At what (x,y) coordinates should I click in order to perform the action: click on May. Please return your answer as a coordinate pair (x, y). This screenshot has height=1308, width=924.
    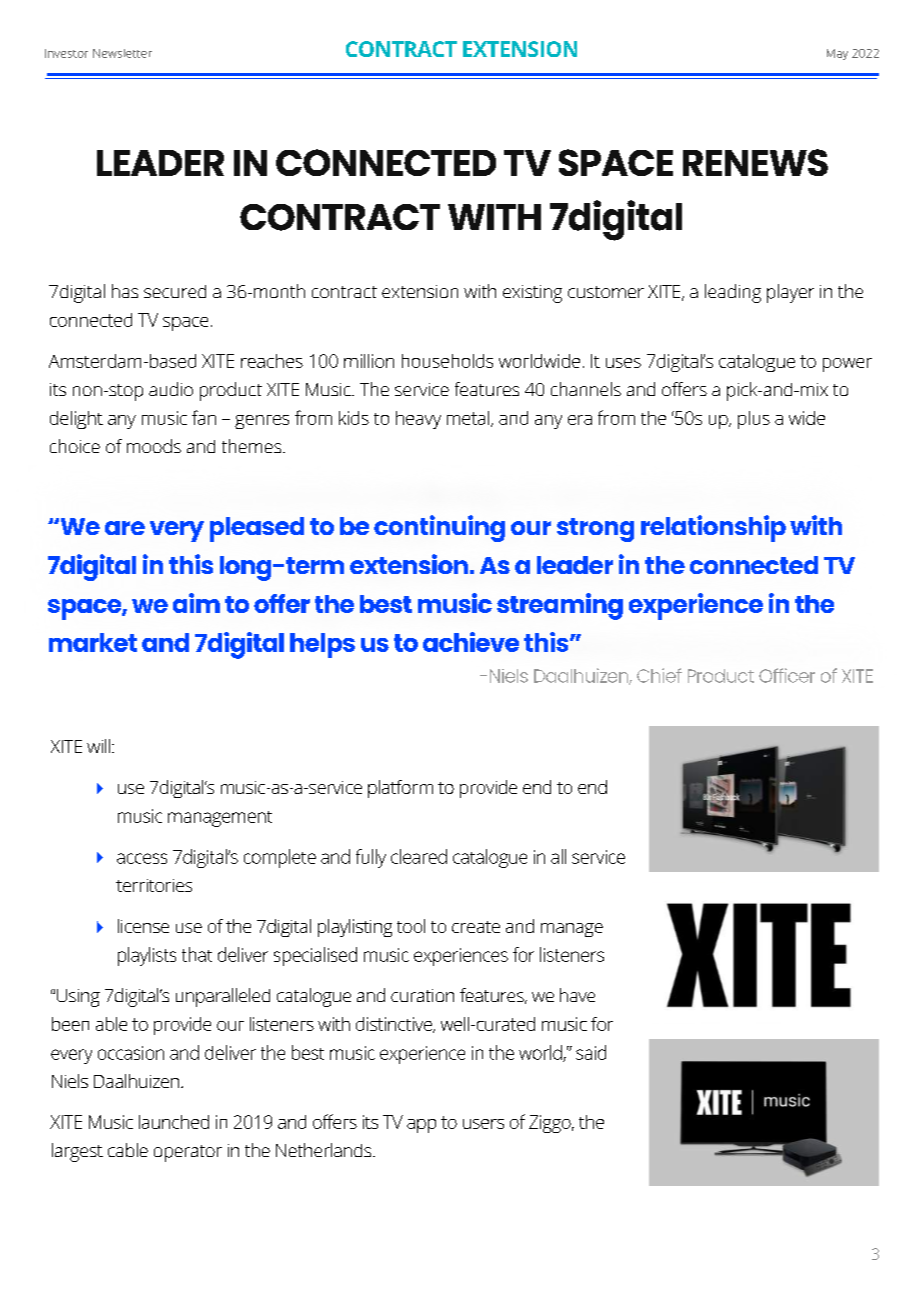
    Looking at the image, I should click on (837, 54).
